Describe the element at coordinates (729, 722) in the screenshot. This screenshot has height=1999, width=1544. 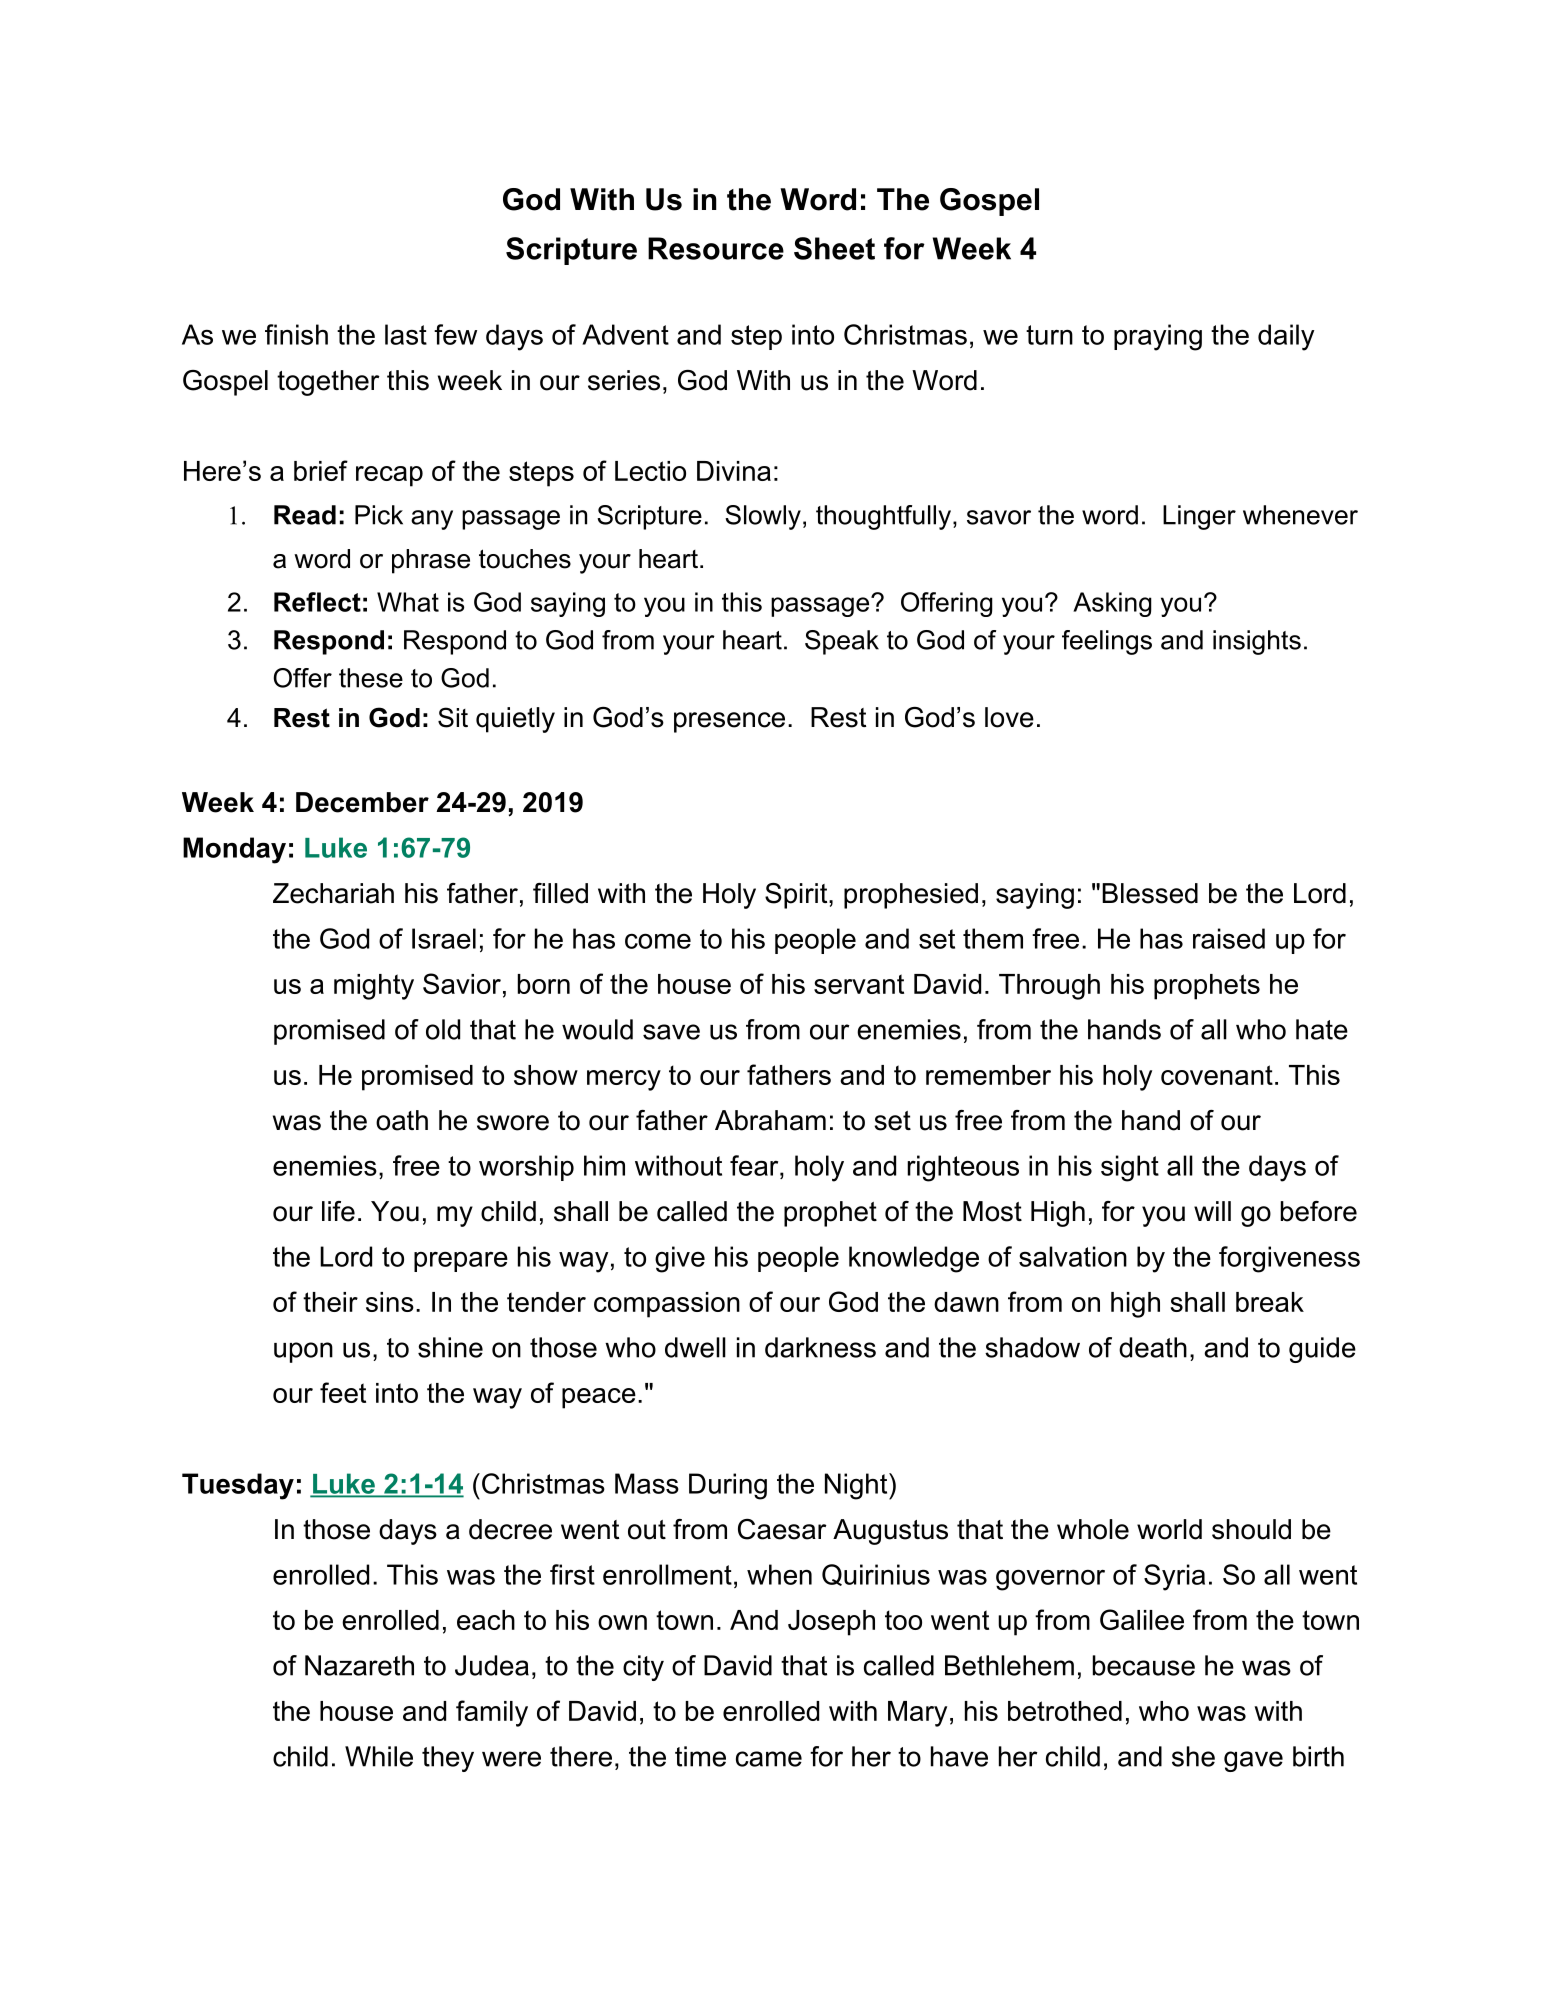
I see `presence` at that location.
